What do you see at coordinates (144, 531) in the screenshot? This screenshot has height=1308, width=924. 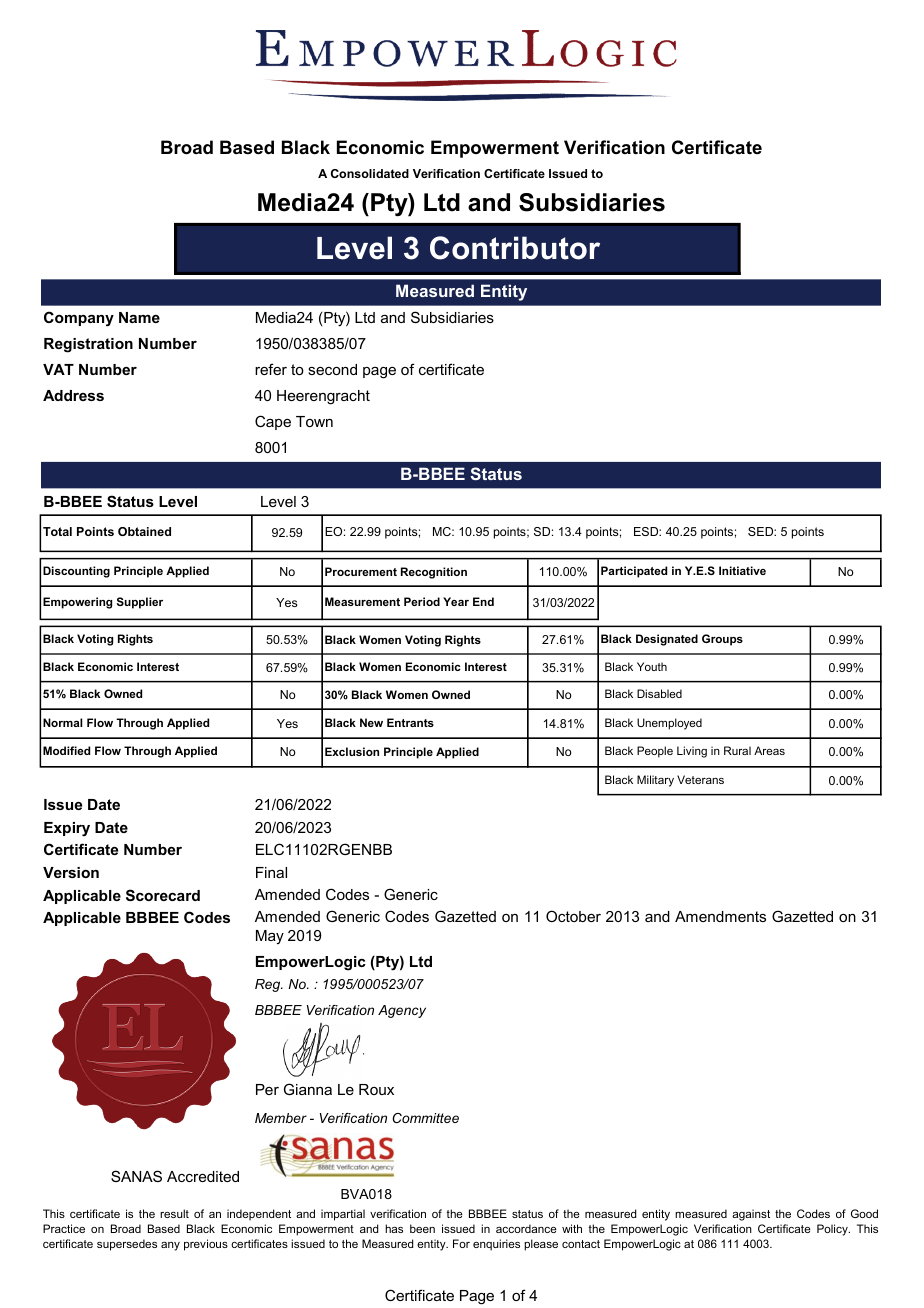 I see `Obtained` at bounding box center [144, 531].
